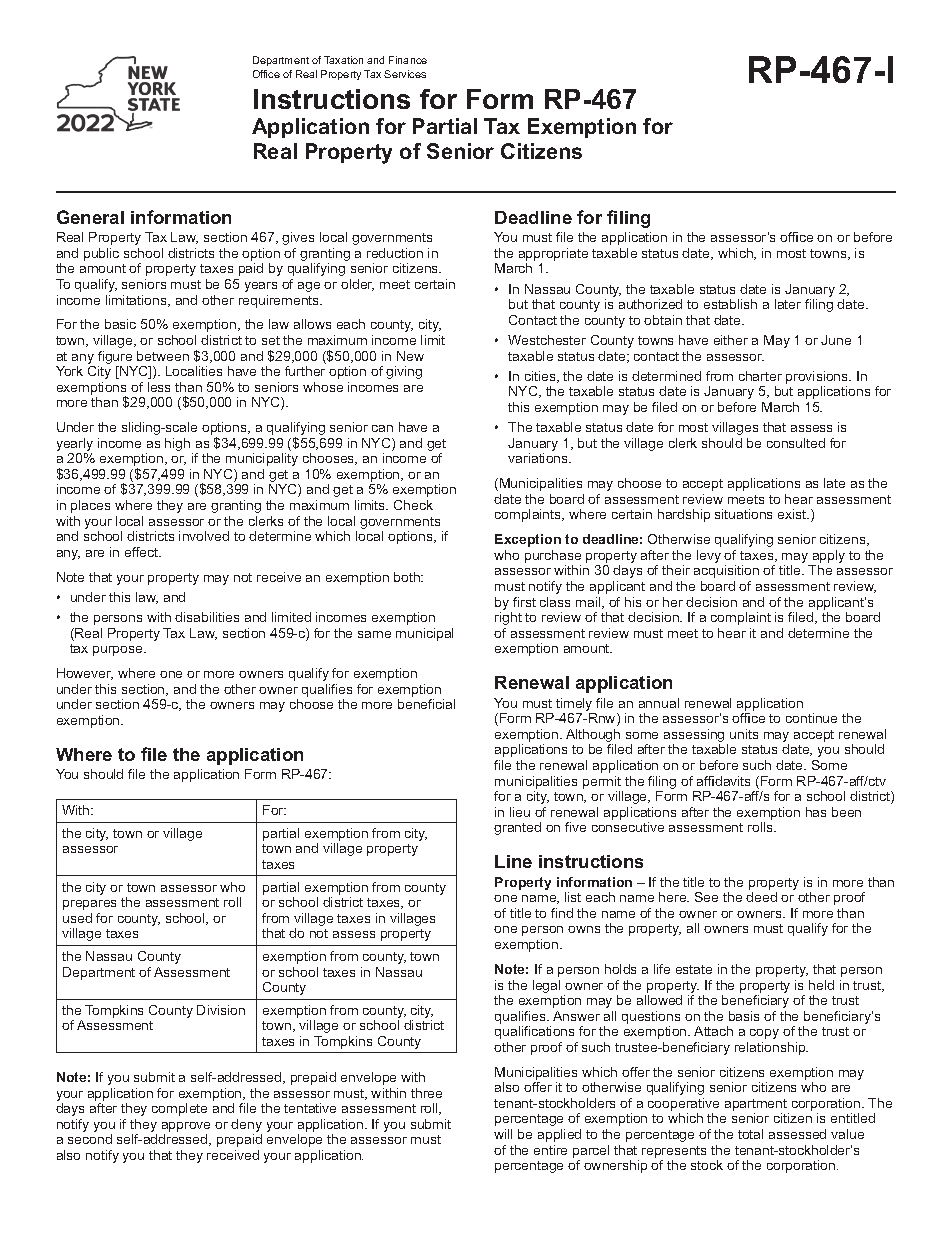 The width and height of the screenshot is (952, 1233). Describe the element at coordinates (207, 617) in the screenshot. I see `disabilities` at that location.
